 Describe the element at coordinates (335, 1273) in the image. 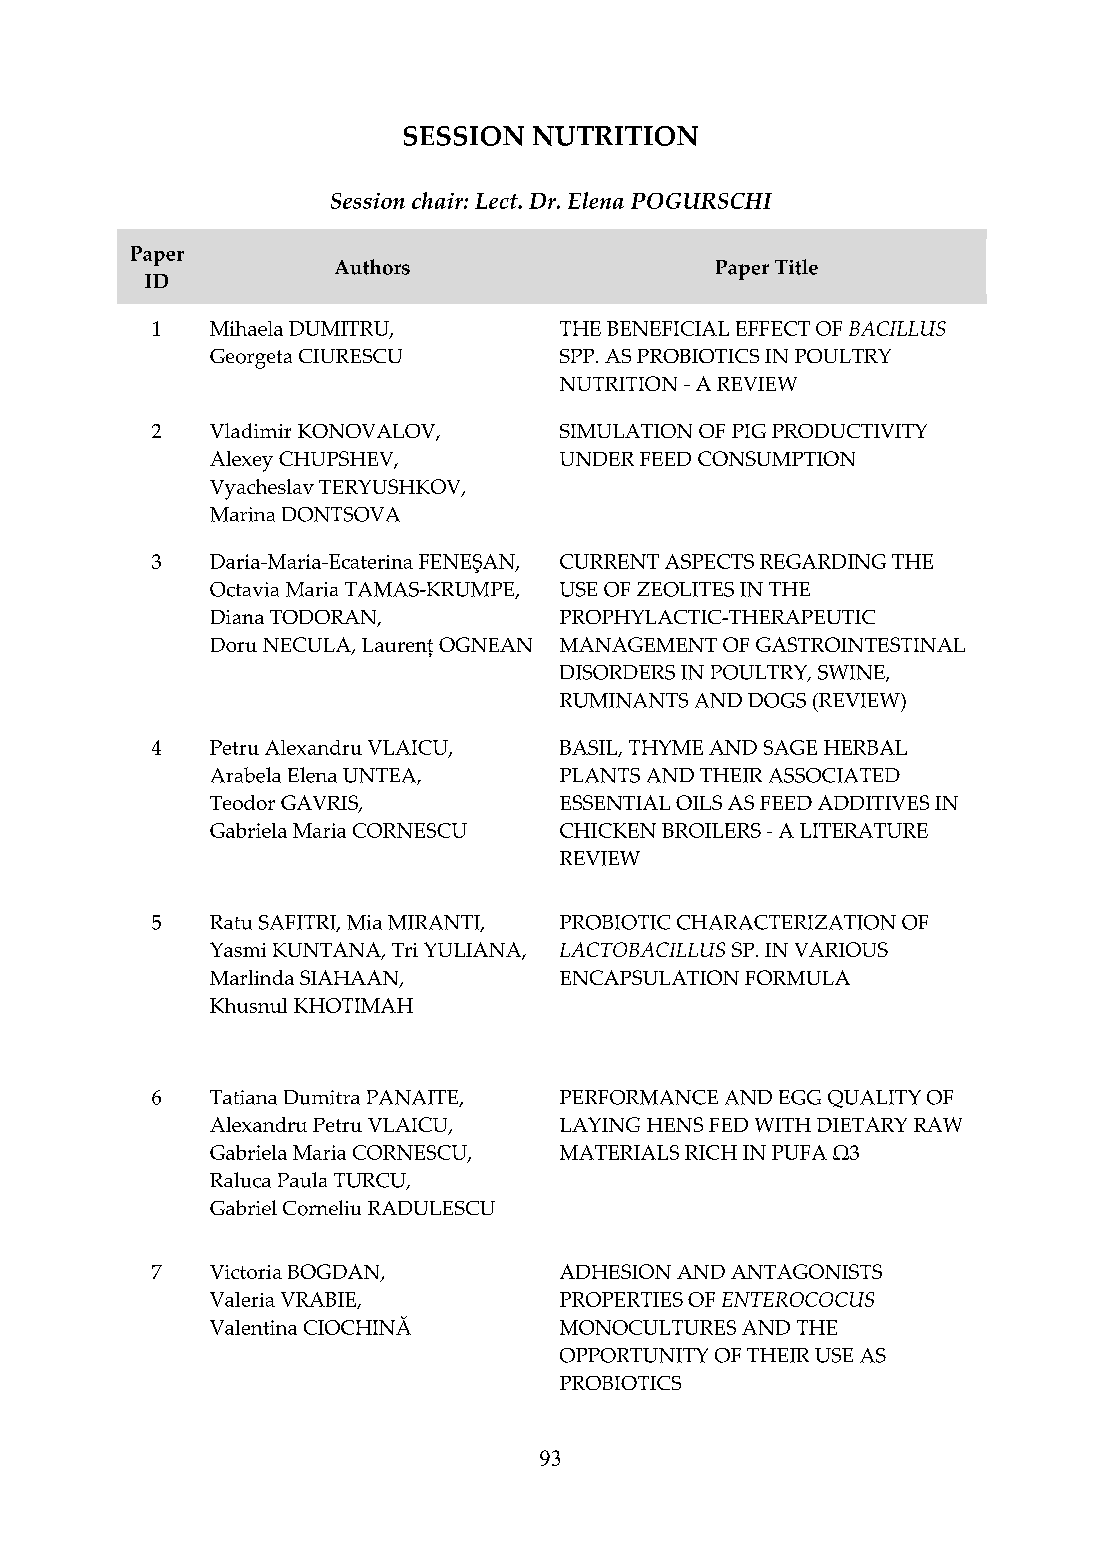

I see `BOGDAN` at that location.
